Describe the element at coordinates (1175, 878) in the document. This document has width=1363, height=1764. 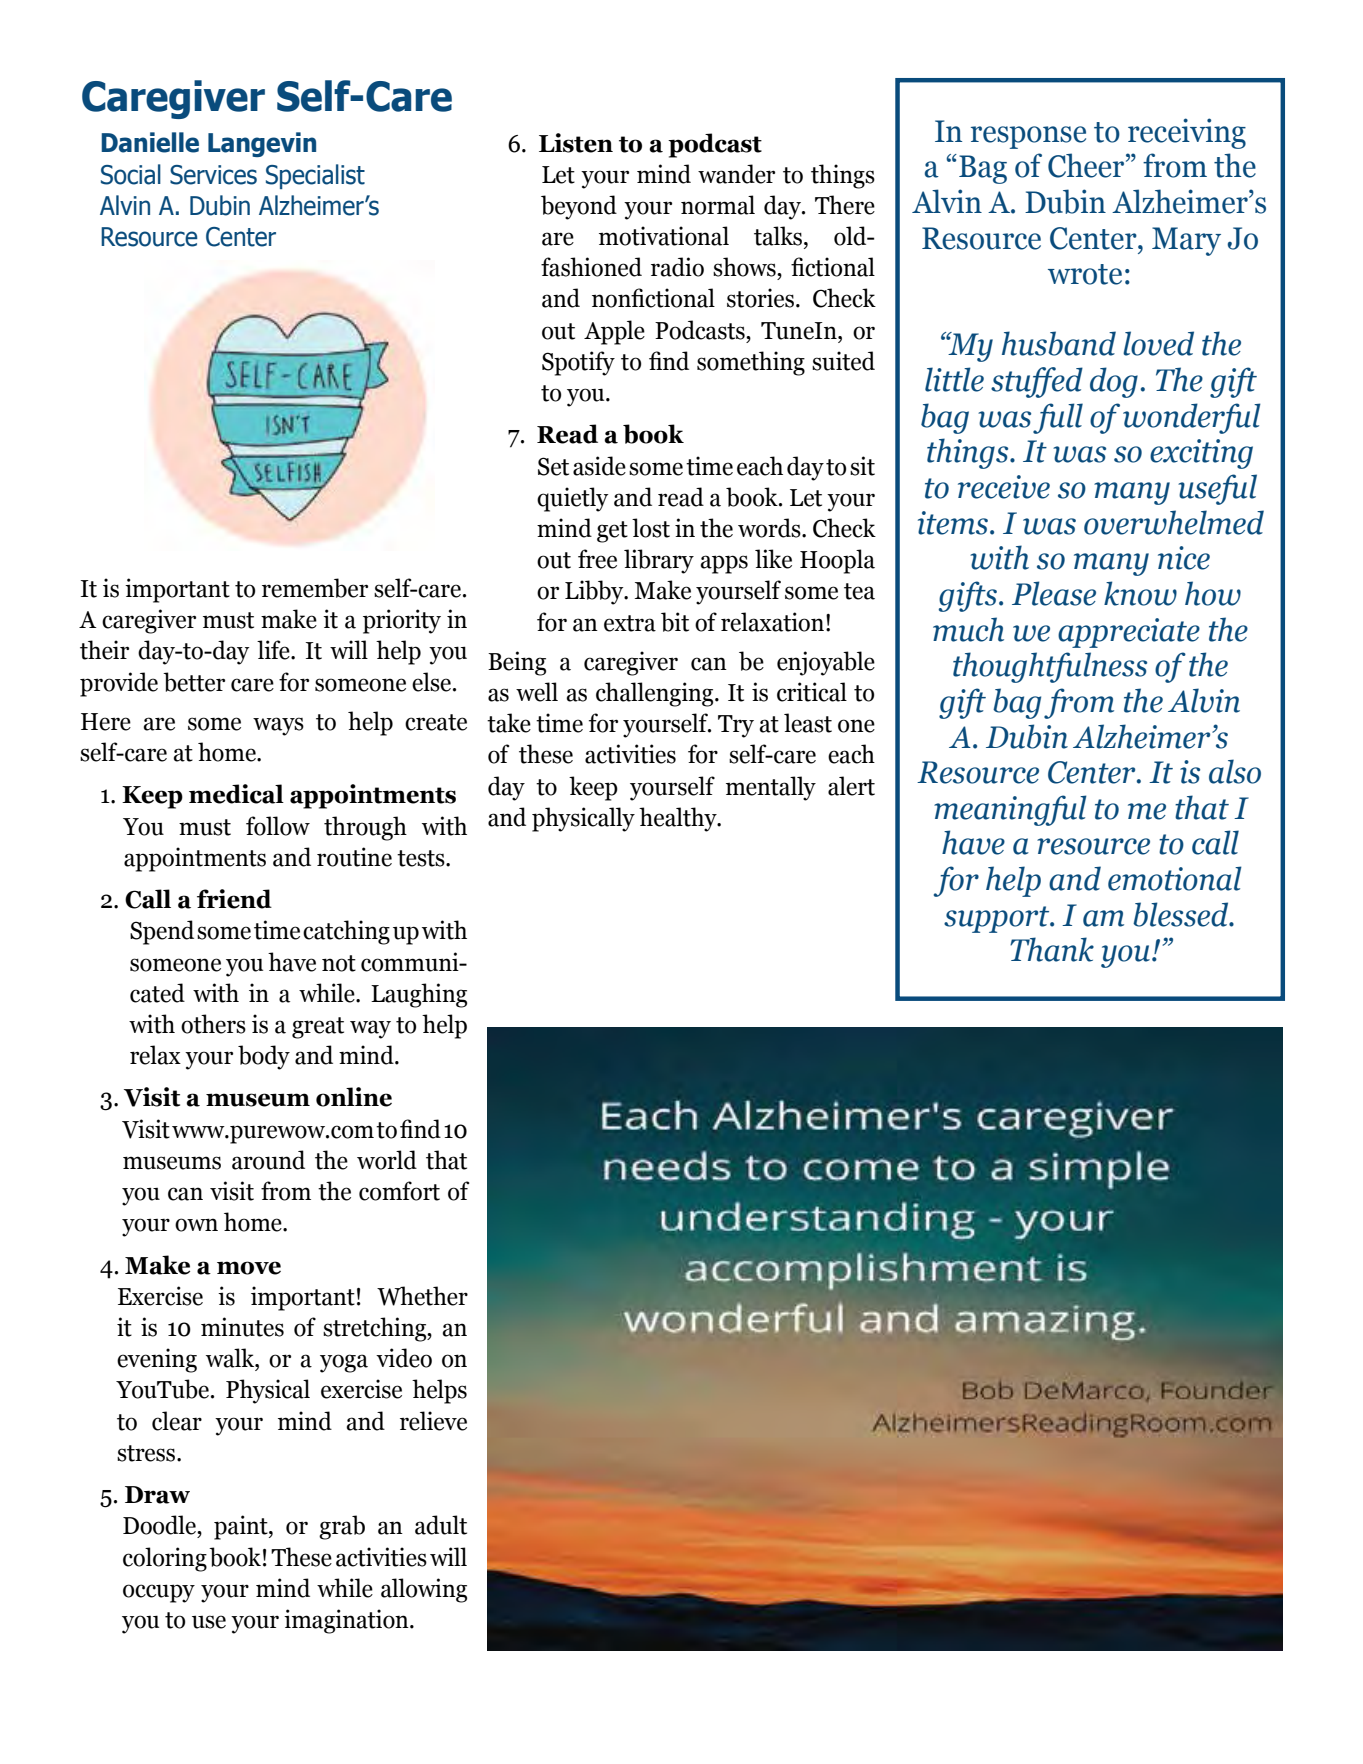
I see `emotional` at that location.
